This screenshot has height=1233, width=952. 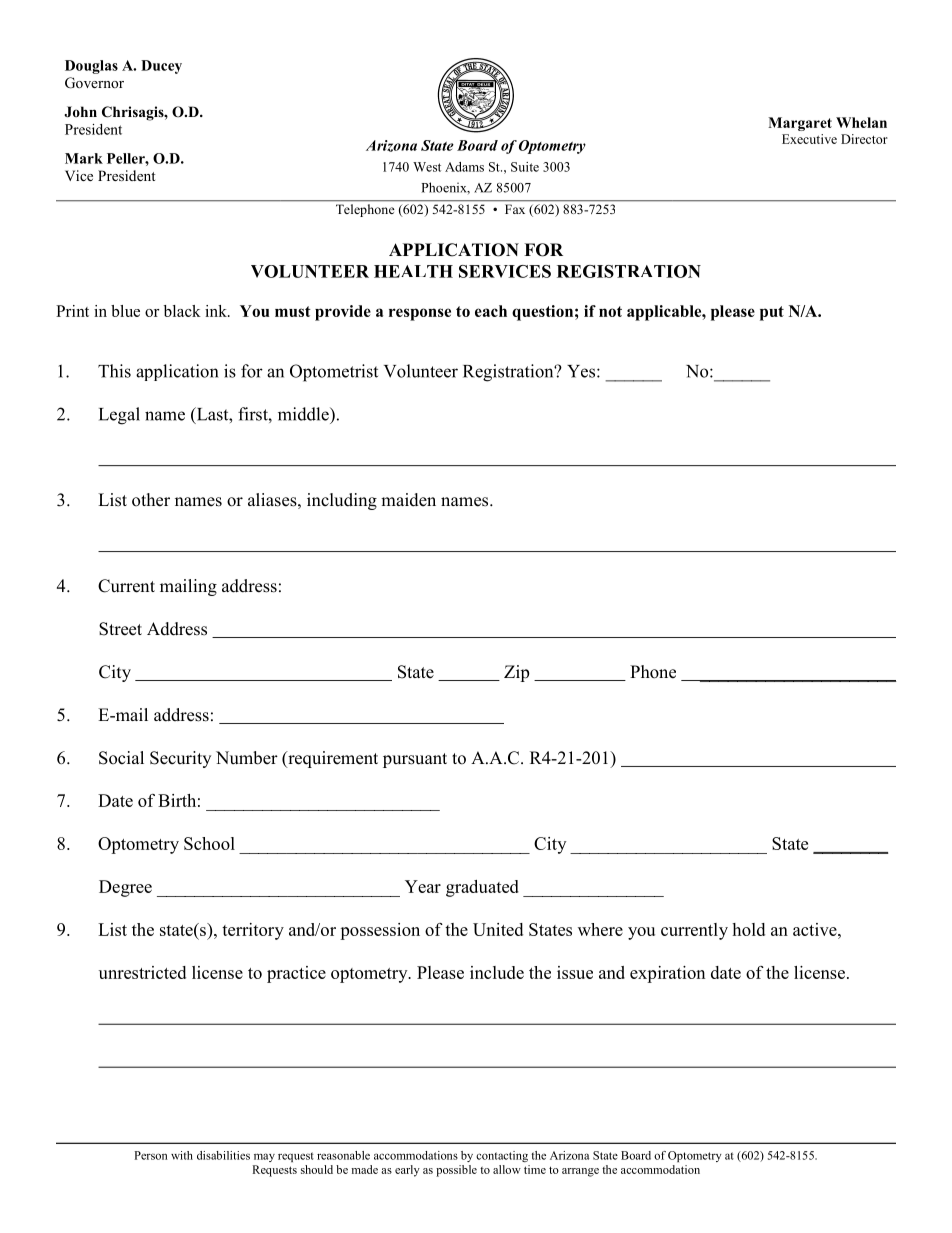 What do you see at coordinates (580, 1172) in the screenshot?
I see `arrange` at bounding box center [580, 1172].
